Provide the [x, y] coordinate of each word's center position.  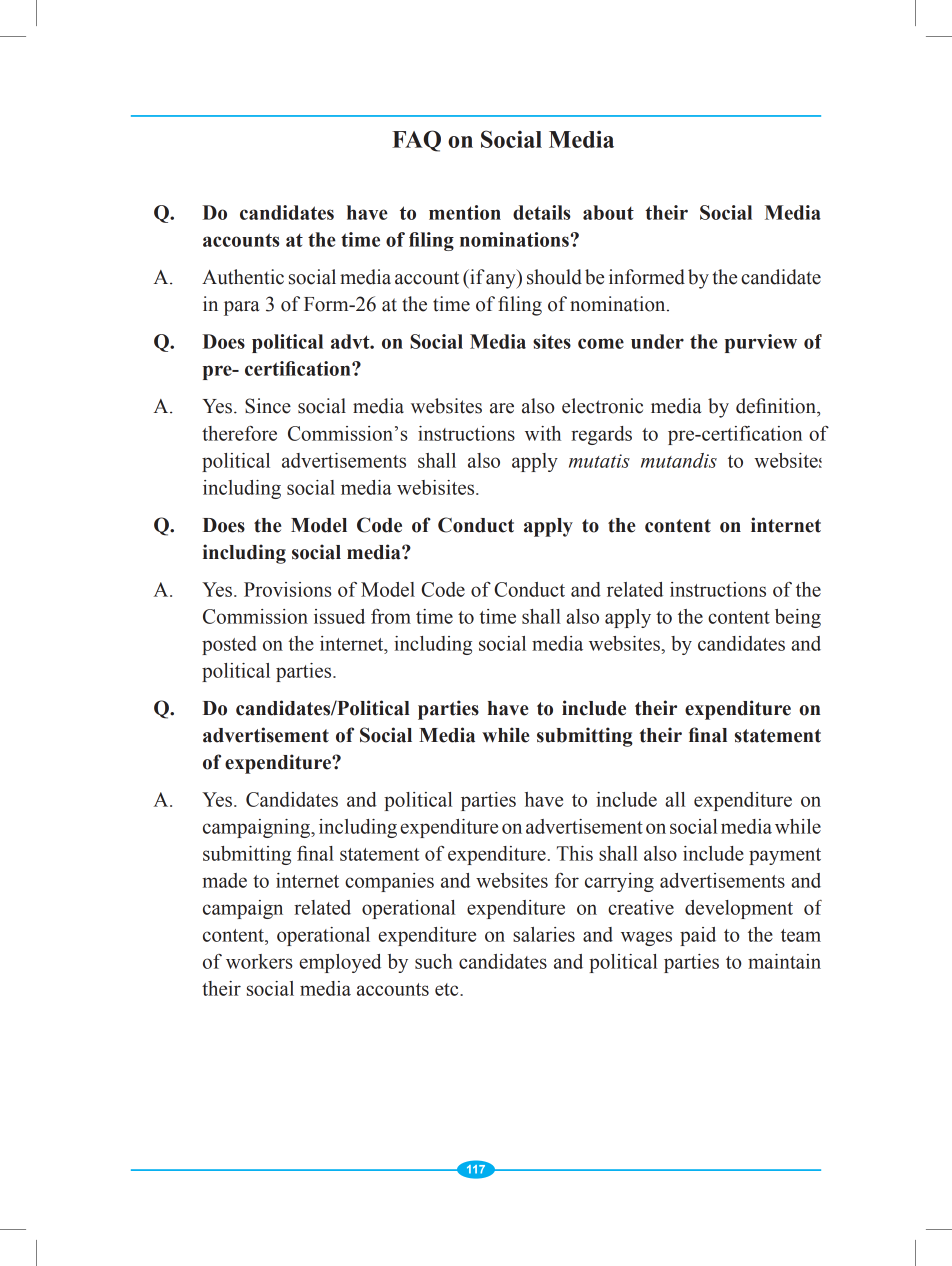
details [542, 212]
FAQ [416, 141]
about [608, 212]
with [543, 433]
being [798, 618]
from [391, 616]
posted [229, 645]
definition [777, 406]
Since [268, 406]
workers [259, 961]
